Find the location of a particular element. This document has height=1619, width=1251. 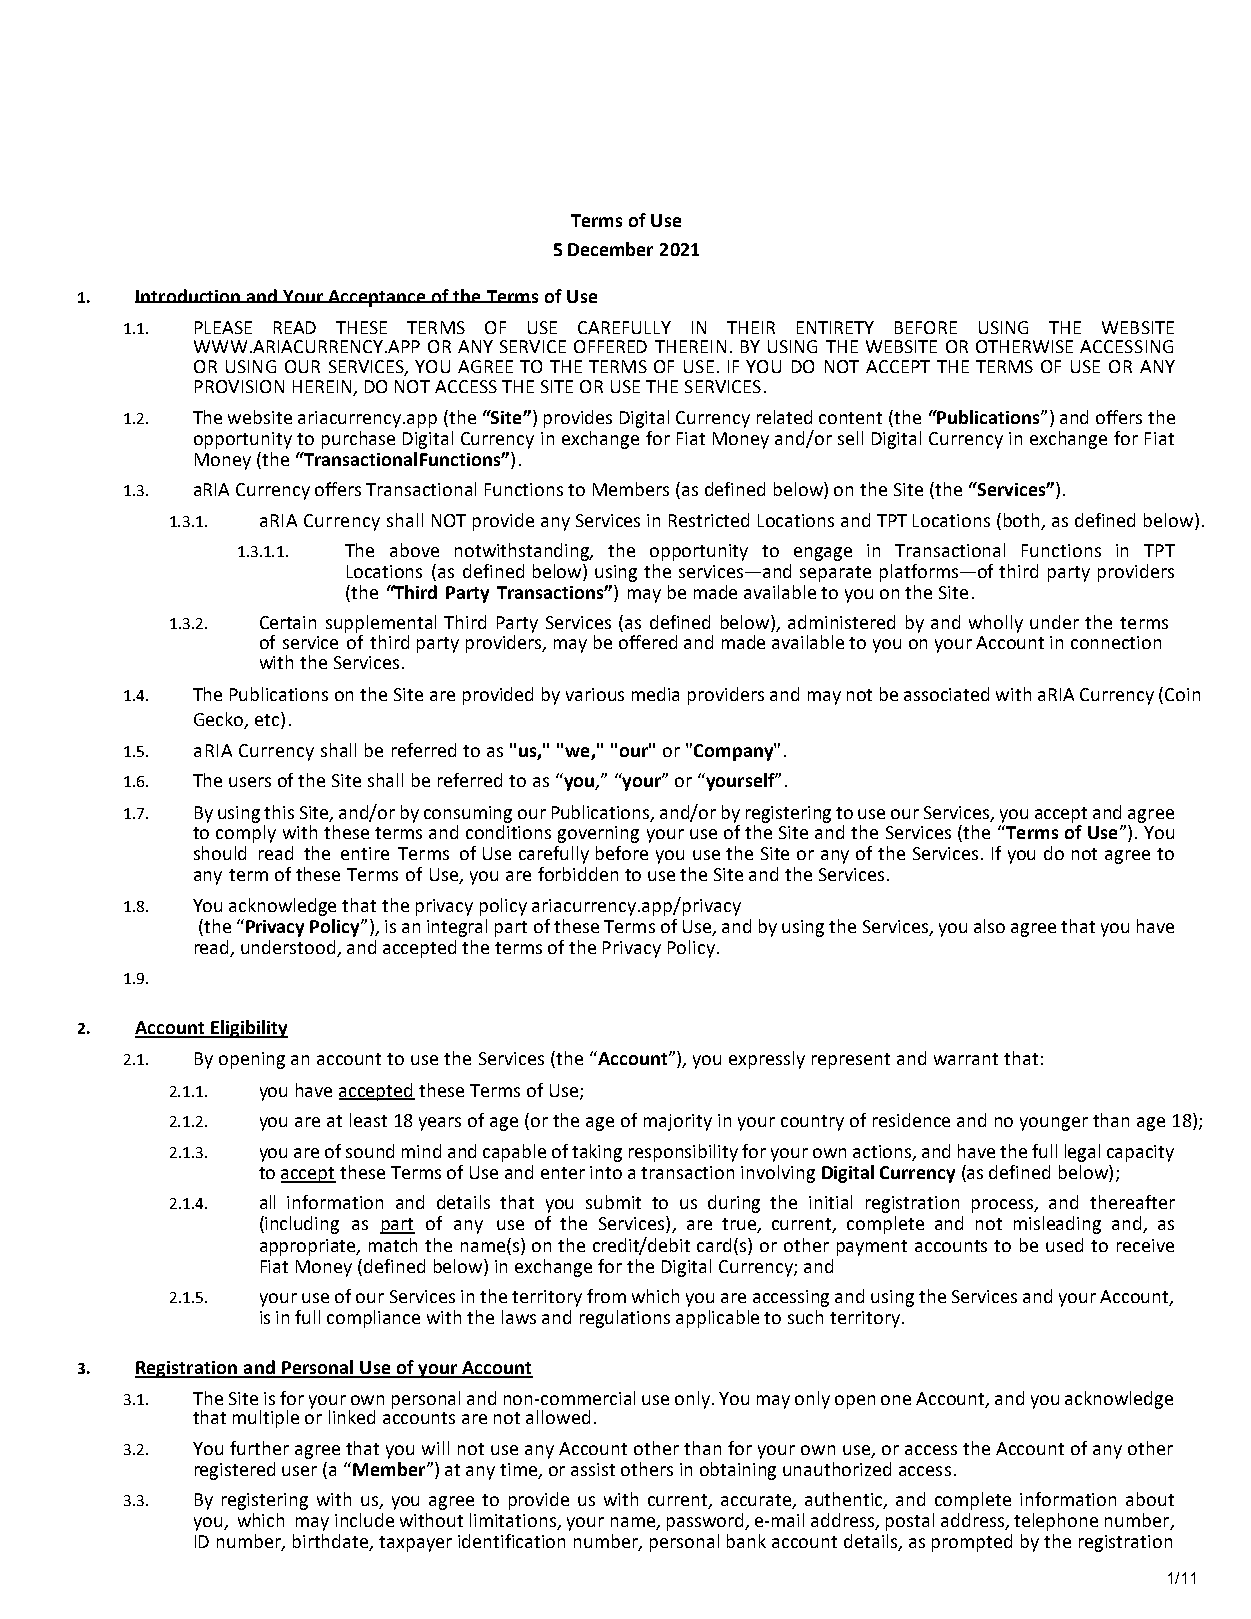

forbidden is located at coordinates (578, 874).
